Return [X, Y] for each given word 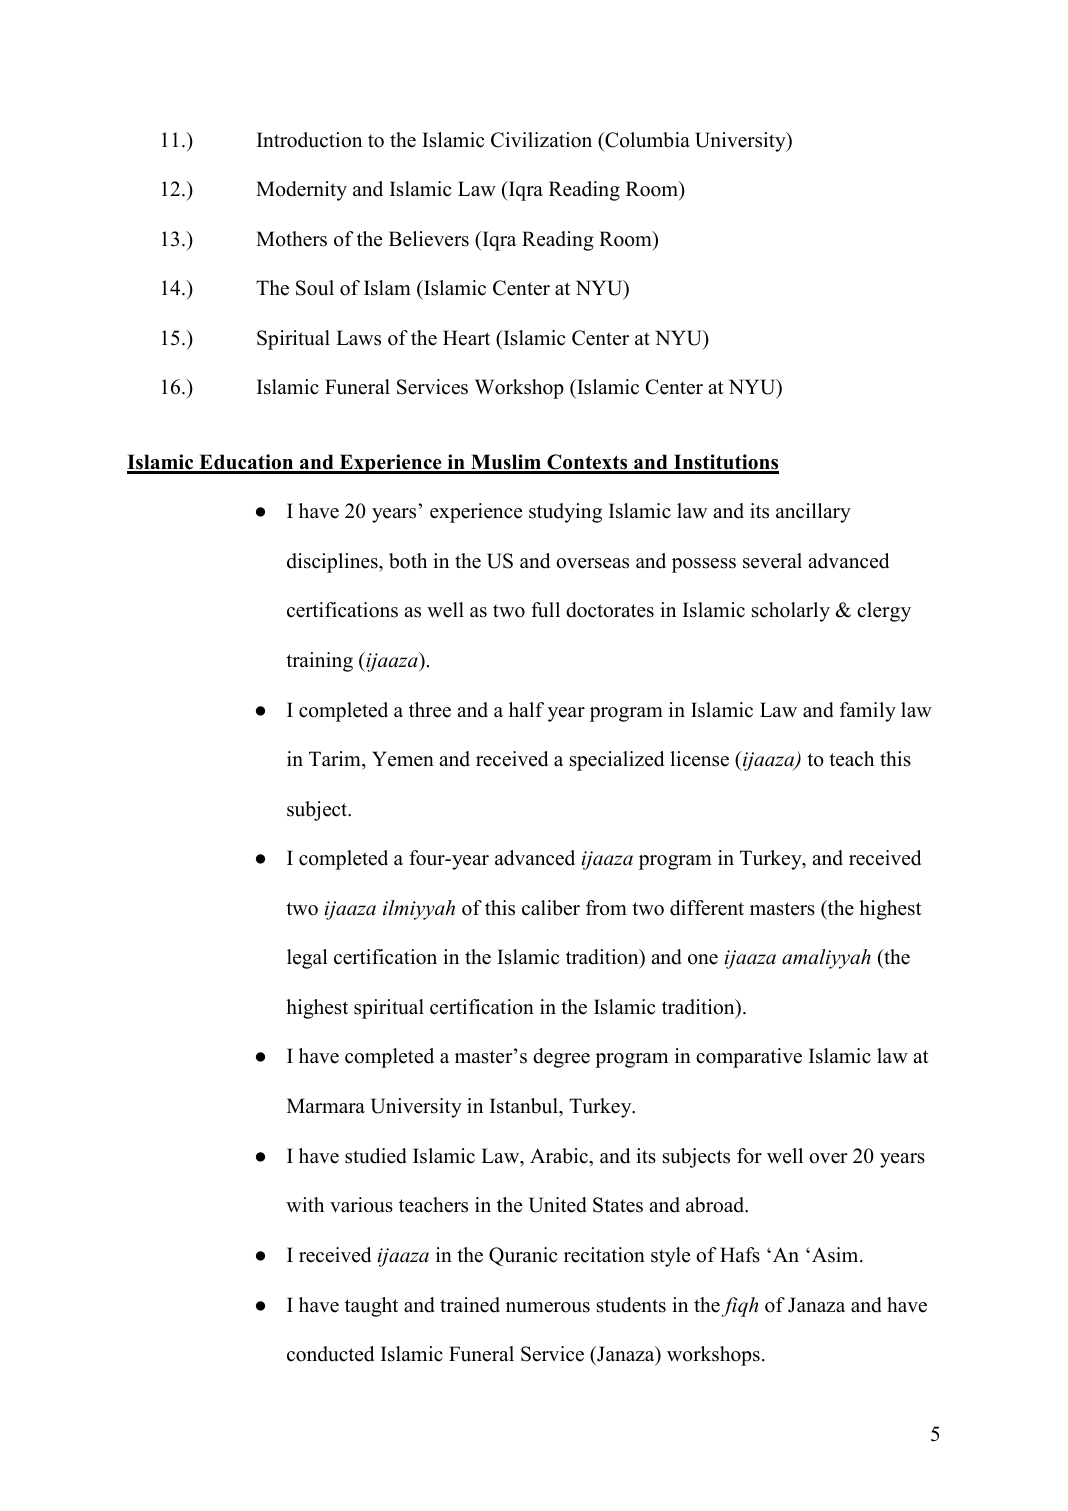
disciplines [333, 563]
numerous [548, 1307]
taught [371, 1307]
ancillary [813, 513]
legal [307, 959]
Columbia [646, 140]
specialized [617, 761]
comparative [749, 1058]
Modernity [301, 191]
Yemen [403, 759]
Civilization [541, 140]
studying [565, 513]
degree [561, 1058]
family [868, 712]
